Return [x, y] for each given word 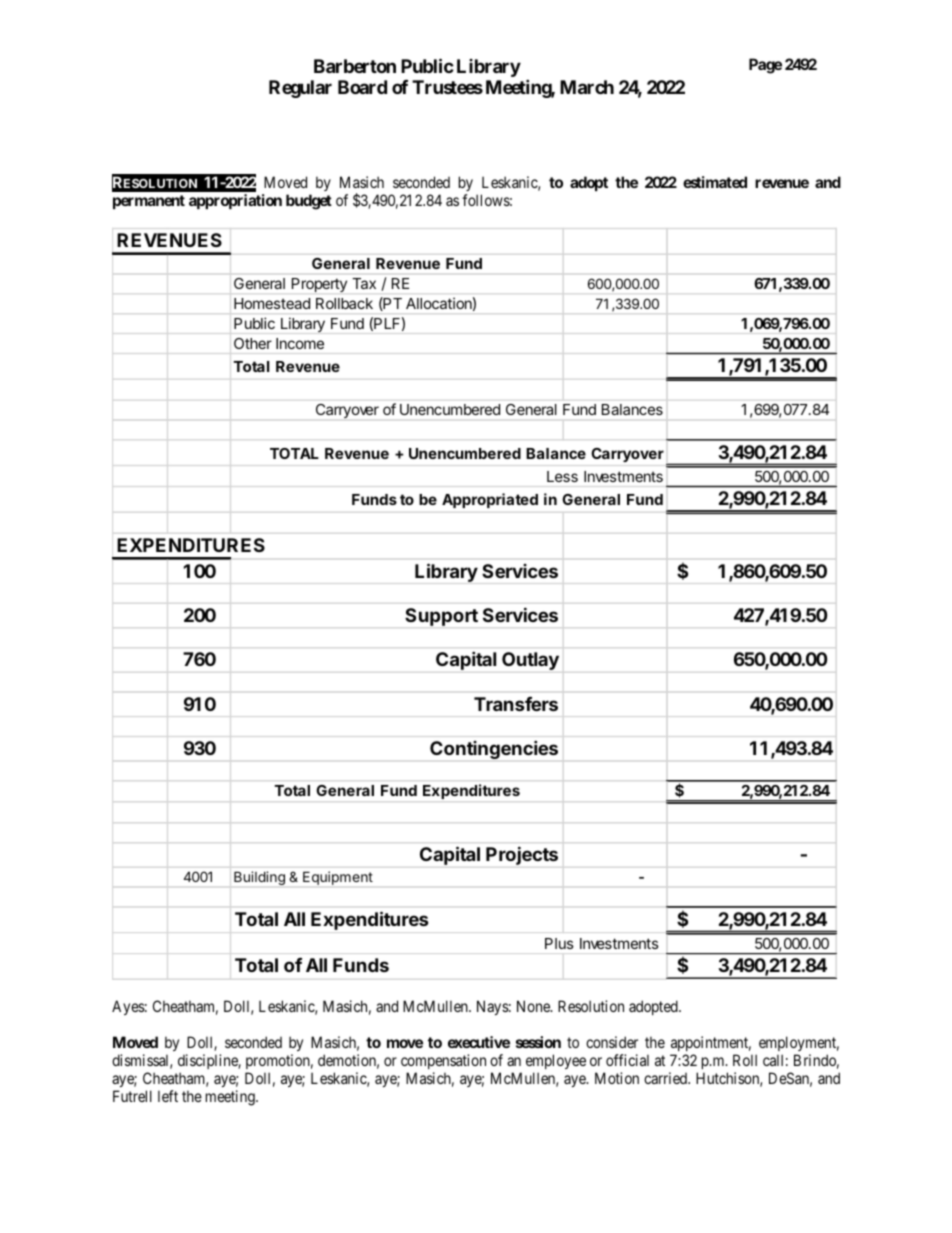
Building [259, 878]
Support [441, 617]
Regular [300, 89]
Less [562, 476]
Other [253, 343]
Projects [522, 855]
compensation [443, 1061]
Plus [559, 943]
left [168, 1096]
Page [765, 66]
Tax [364, 283]
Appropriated [490, 500]
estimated [715, 182]
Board [362, 87]
